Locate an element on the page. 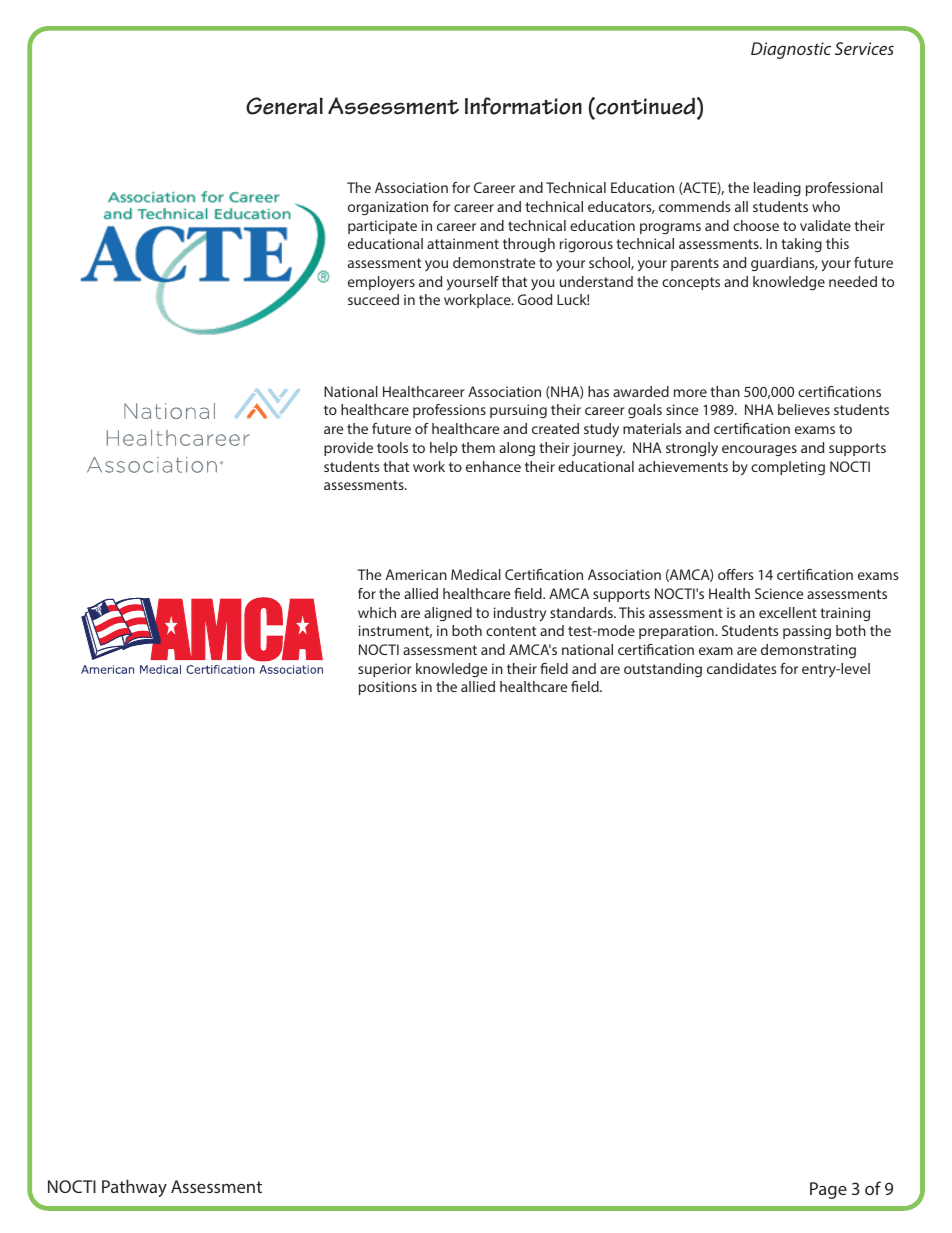 This image has width=952, height=1233. Information is located at coordinates (523, 106).
